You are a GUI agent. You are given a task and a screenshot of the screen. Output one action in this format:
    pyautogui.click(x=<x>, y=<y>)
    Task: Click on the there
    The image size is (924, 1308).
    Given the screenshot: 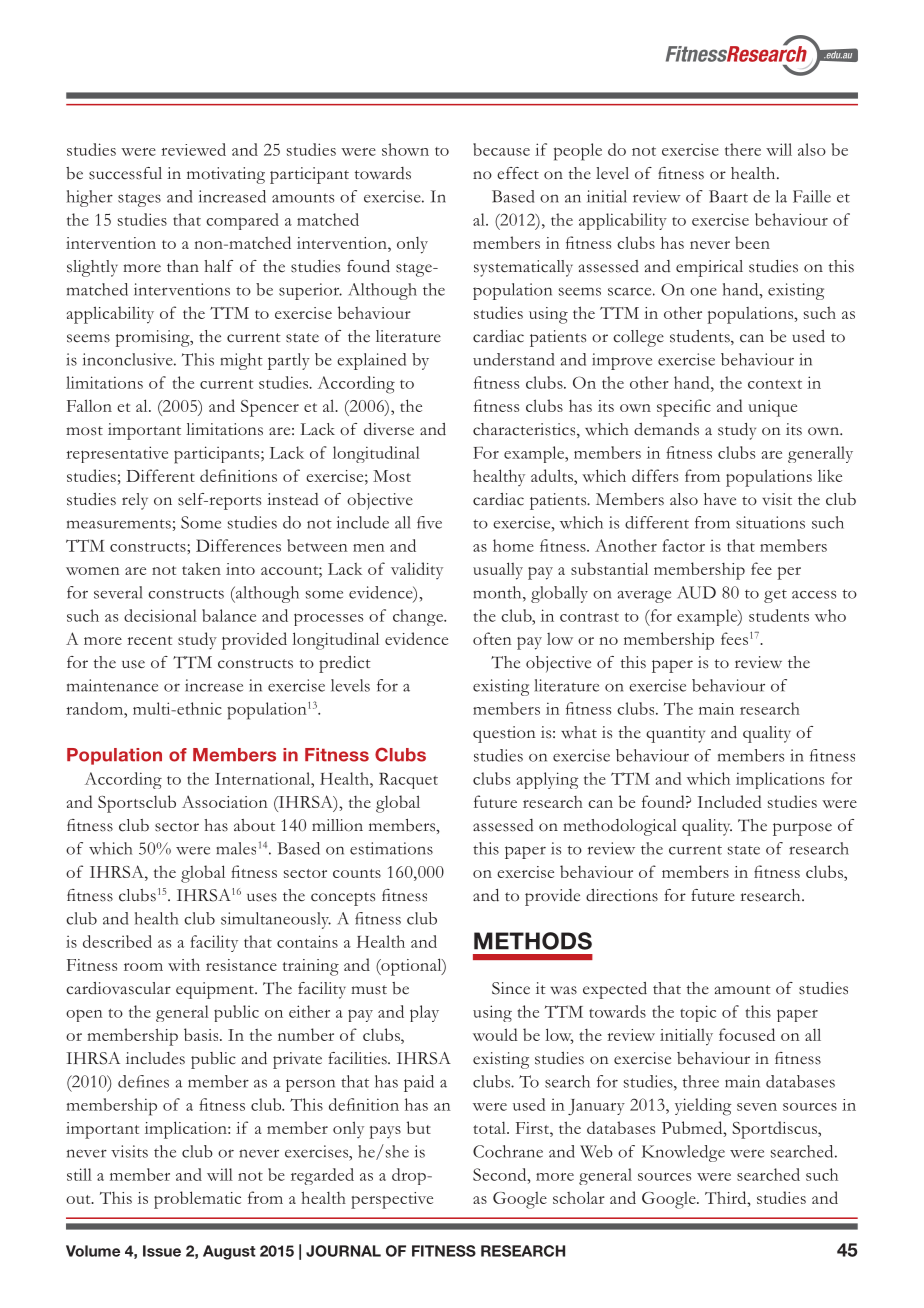 What is the action you would take?
    pyautogui.click(x=743, y=149)
